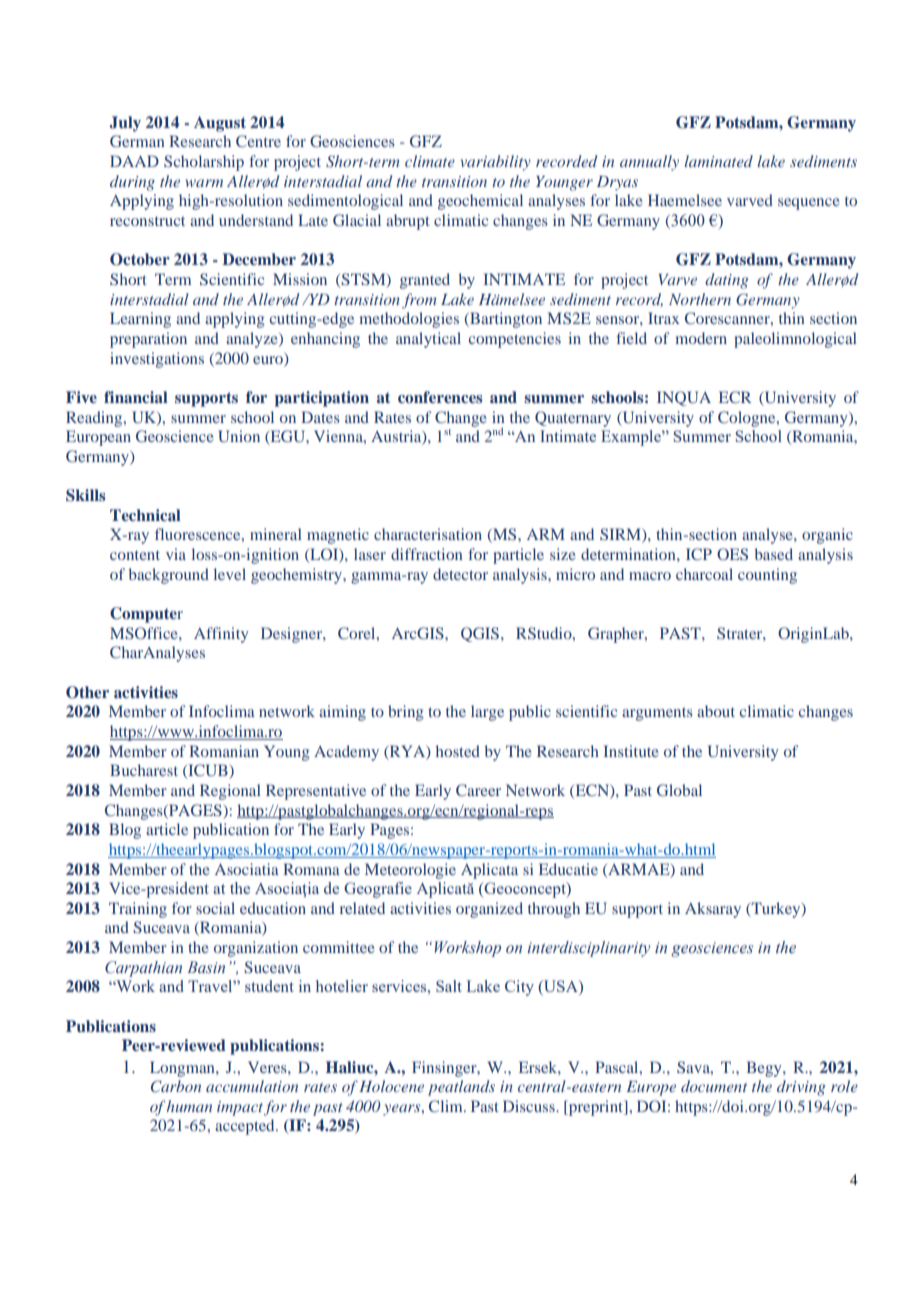  I want to click on large, so click(487, 713).
